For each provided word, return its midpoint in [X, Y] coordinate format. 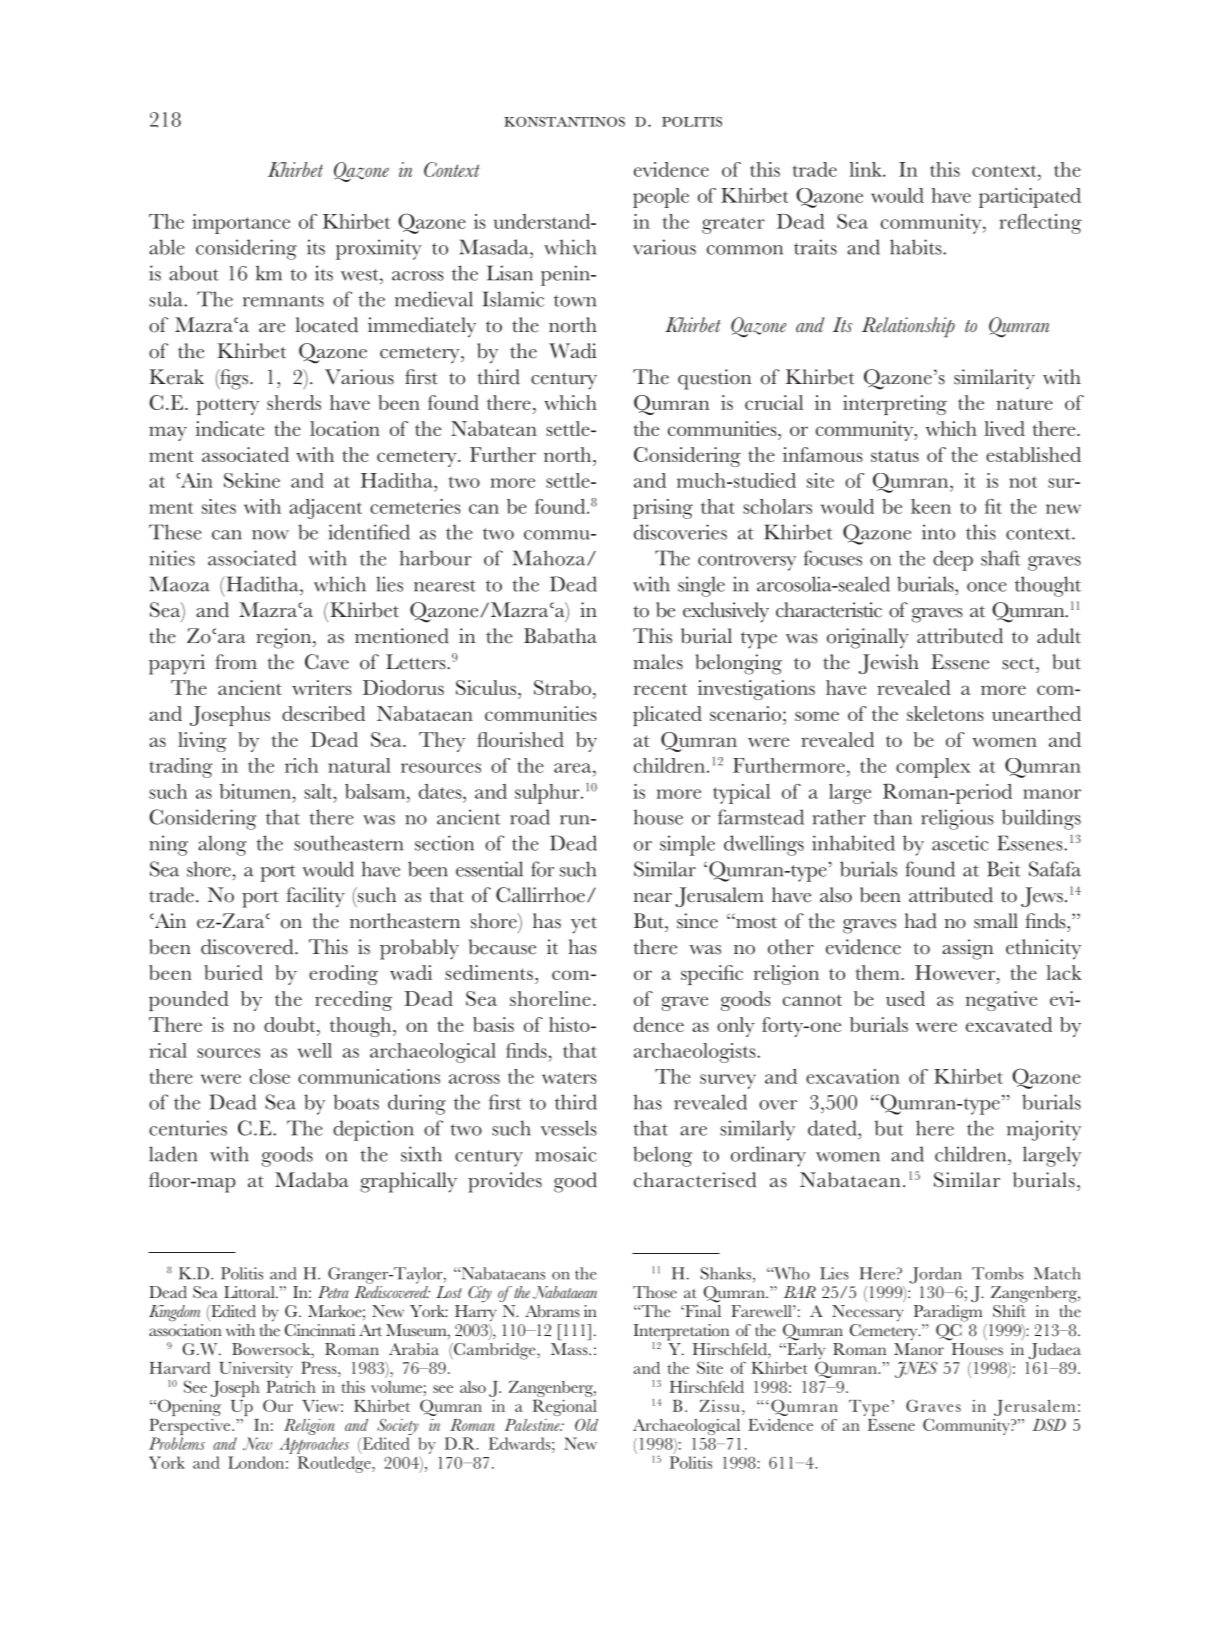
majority [1044, 1130]
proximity [379, 249]
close [270, 1076]
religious [957, 819]
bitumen [256, 791]
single [701, 586]
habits [917, 247]
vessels [569, 1128]
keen [931, 506]
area [574, 768]
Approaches [314, 1445]
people [661, 198]
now [270, 535]
